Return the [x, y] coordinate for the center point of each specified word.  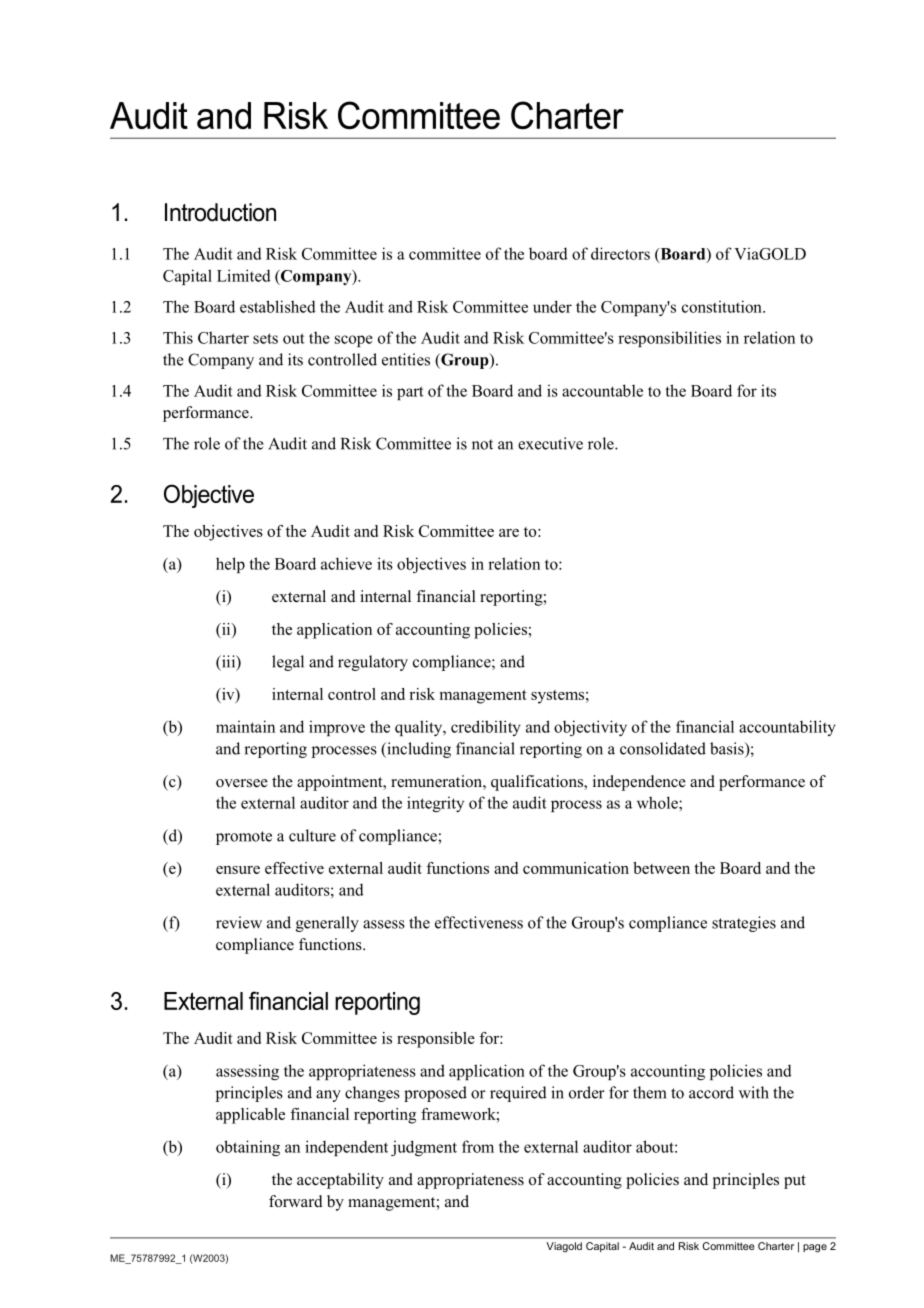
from [478, 1146]
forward [296, 1201]
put [795, 1182]
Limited [244, 275]
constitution [723, 306]
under [552, 306]
